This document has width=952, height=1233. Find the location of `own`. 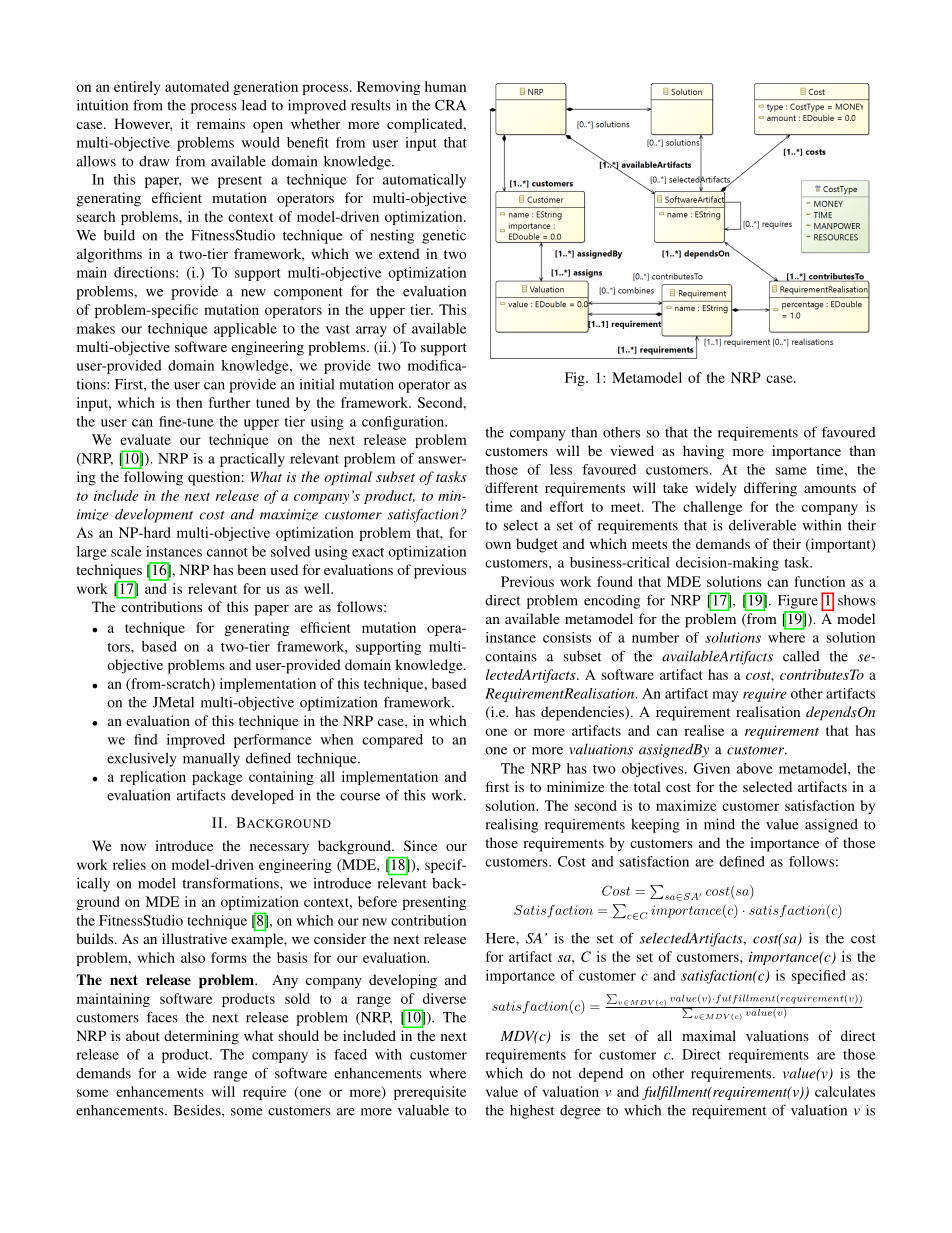

own is located at coordinates (498, 545).
